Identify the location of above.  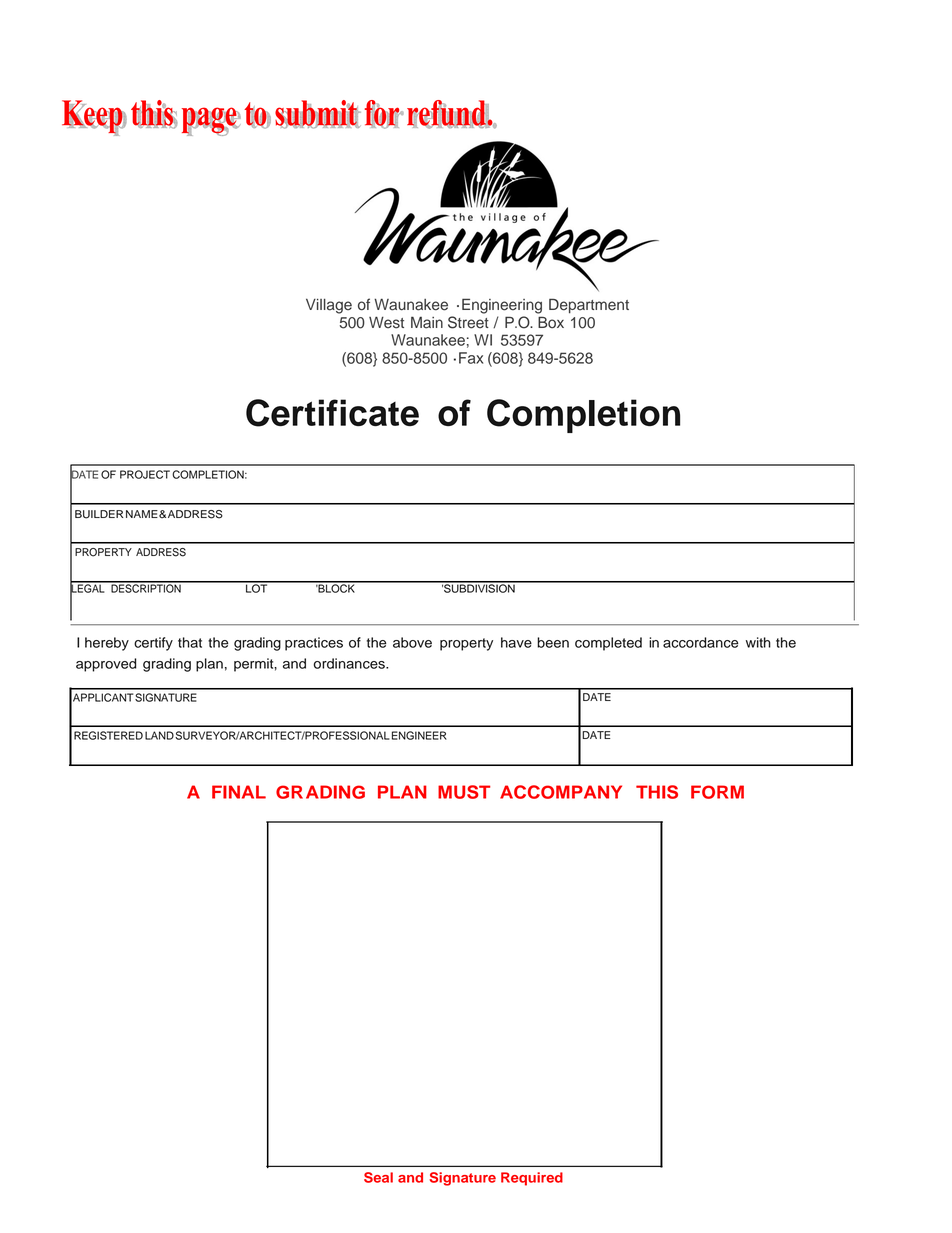
(412, 642).
